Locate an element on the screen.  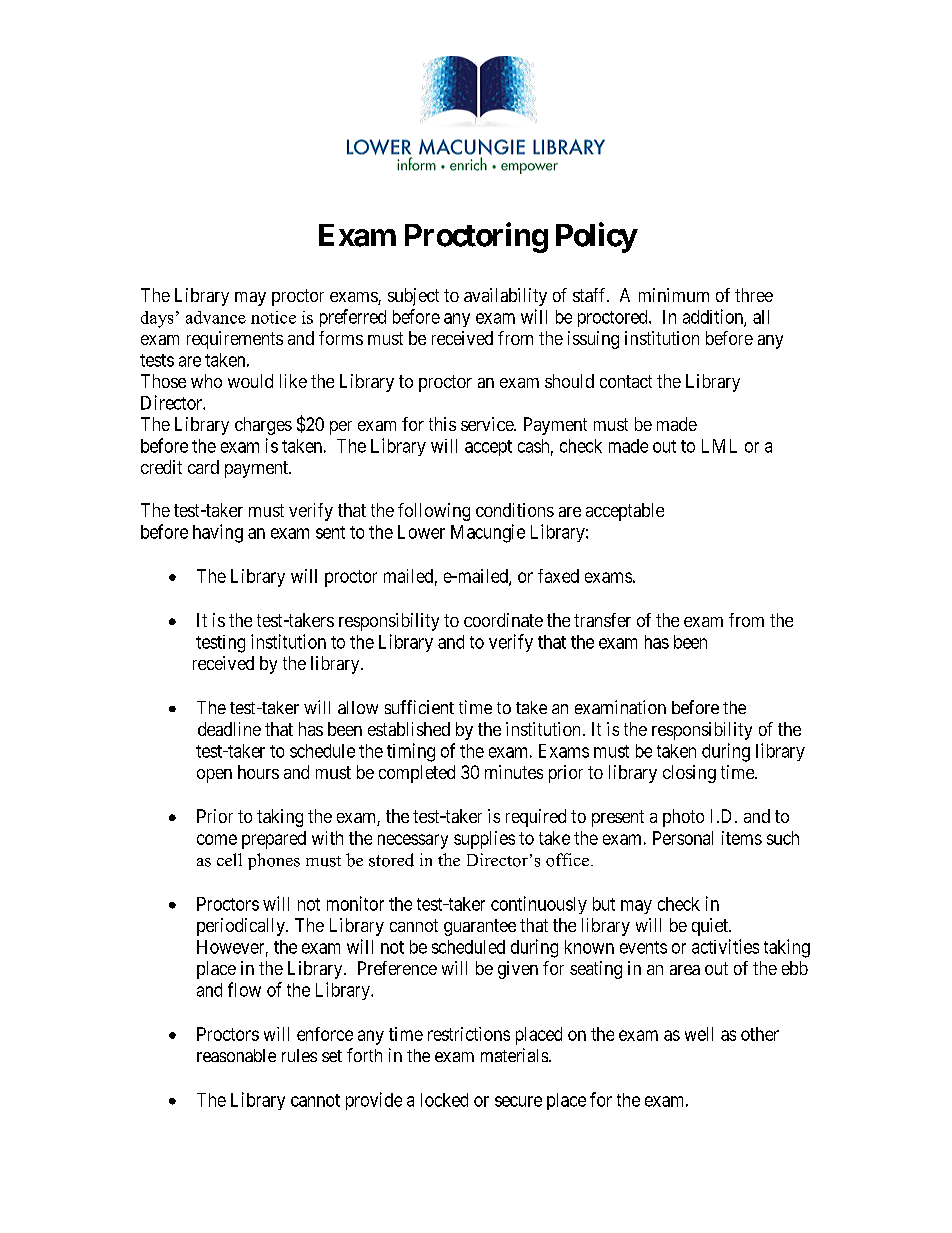
availability is located at coordinates (505, 297).
